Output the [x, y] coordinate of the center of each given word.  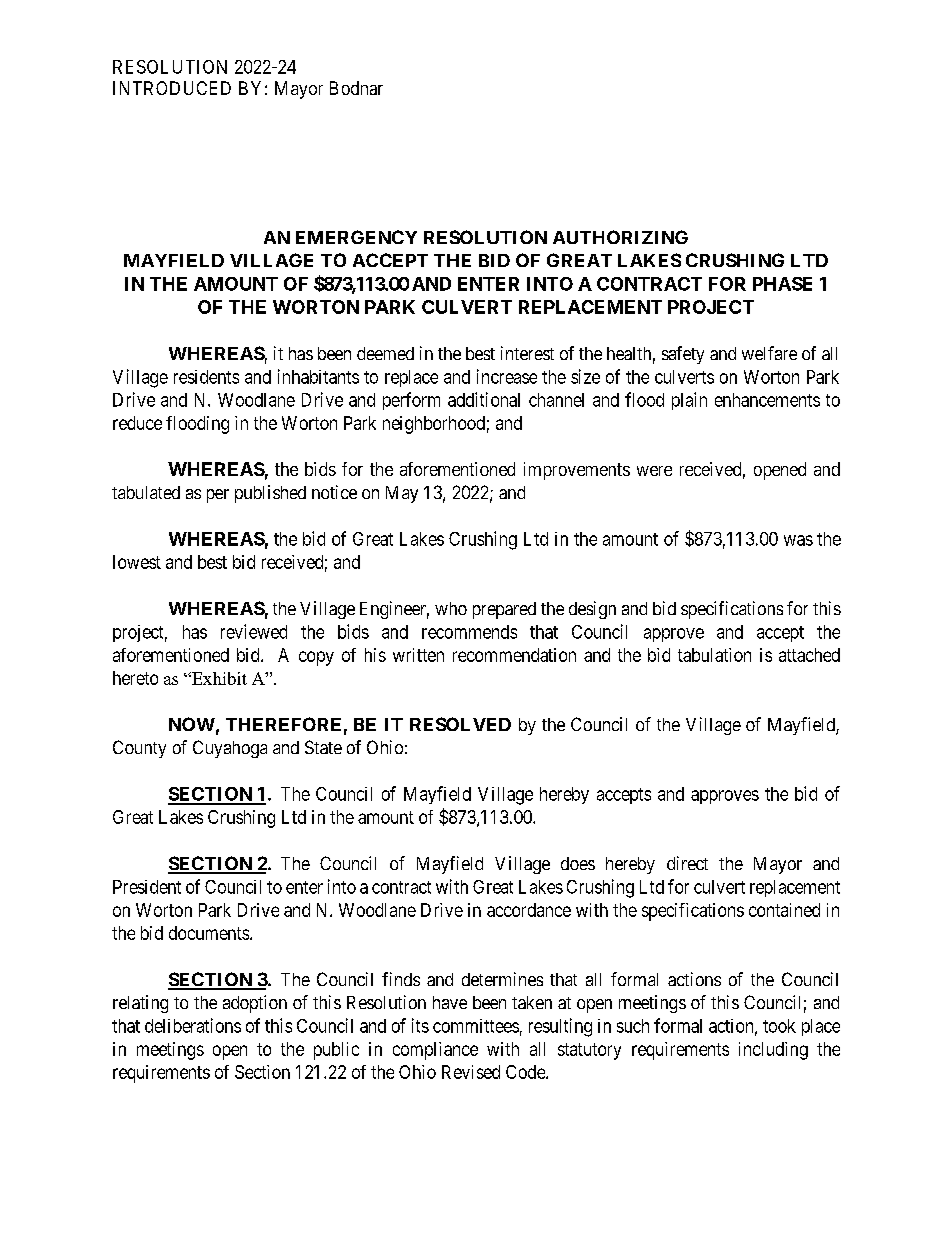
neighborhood [434, 425]
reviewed [254, 631]
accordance [529, 910]
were [654, 471]
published [270, 494]
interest [527, 353]
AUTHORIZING [620, 237]
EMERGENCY [356, 237]
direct [687, 863]
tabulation [714, 655]
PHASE [782, 284]
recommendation [514, 655]
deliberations [193, 1025]
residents [206, 377]
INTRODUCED [172, 88]
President [147, 887]
